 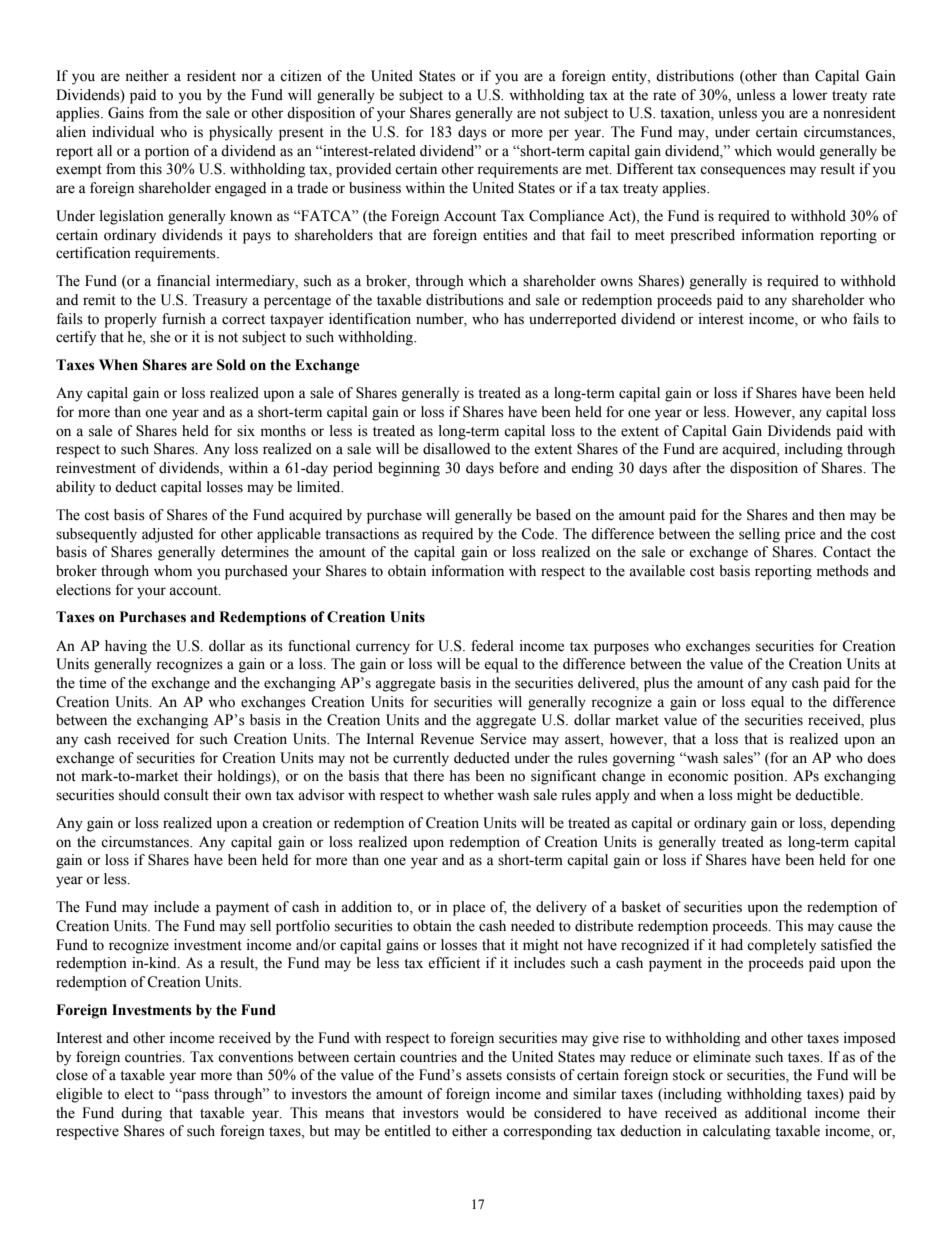 I want to click on during, so click(x=141, y=1114).
